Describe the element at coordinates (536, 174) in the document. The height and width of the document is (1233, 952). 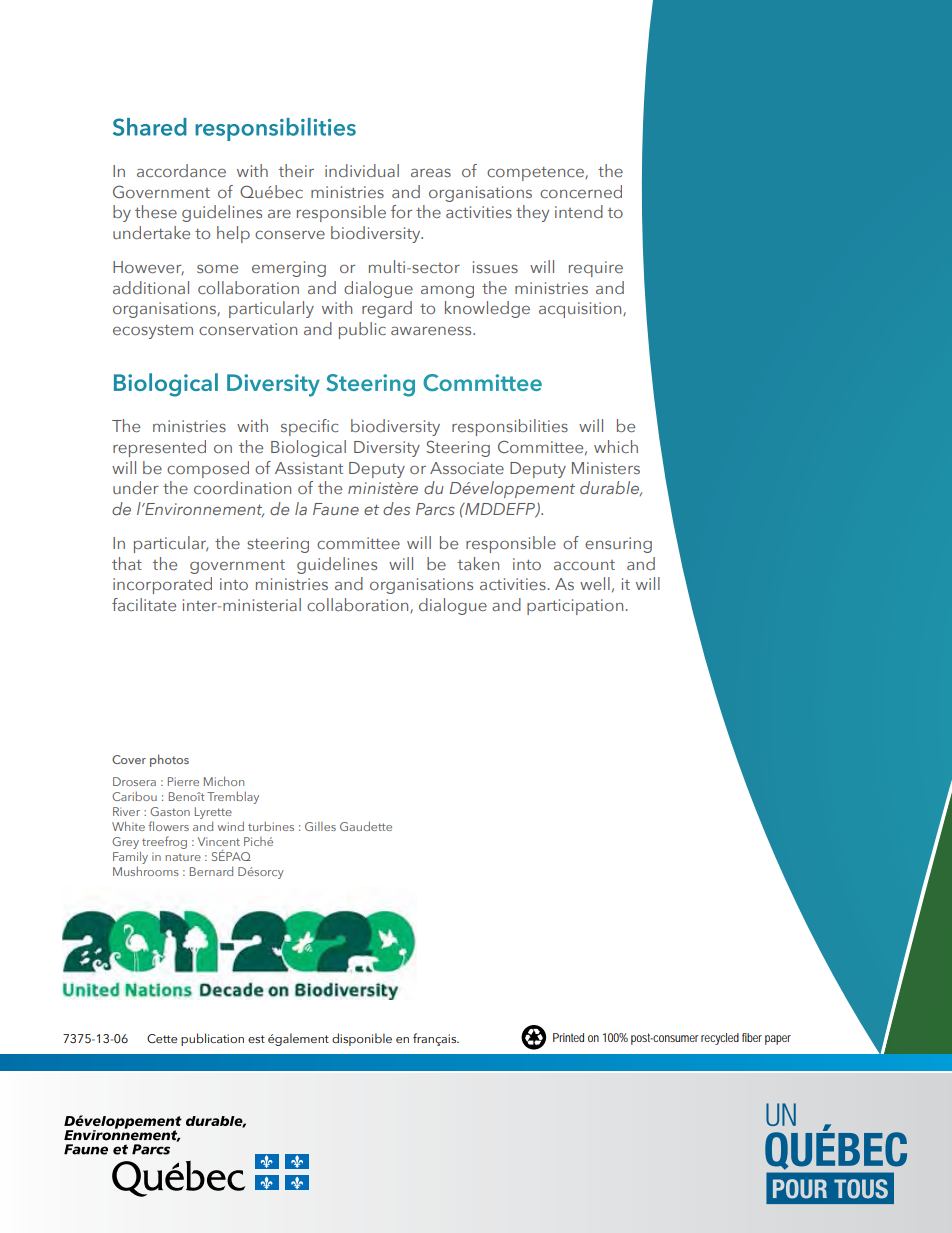
I see `competence` at that location.
